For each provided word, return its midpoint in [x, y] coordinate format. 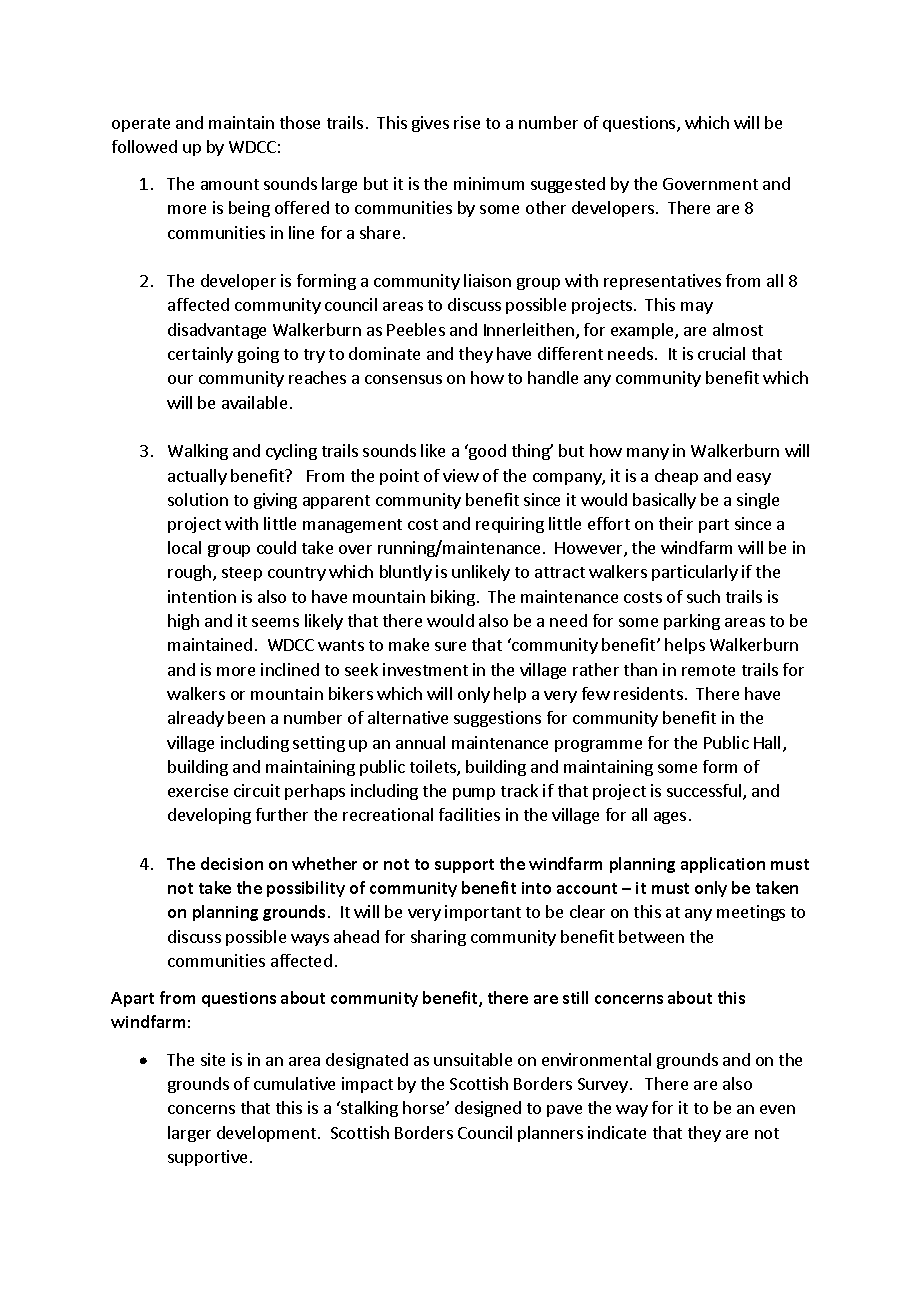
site [213, 1059]
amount [230, 184]
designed [488, 1109]
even [777, 1109]
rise [467, 122]
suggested [568, 185]
